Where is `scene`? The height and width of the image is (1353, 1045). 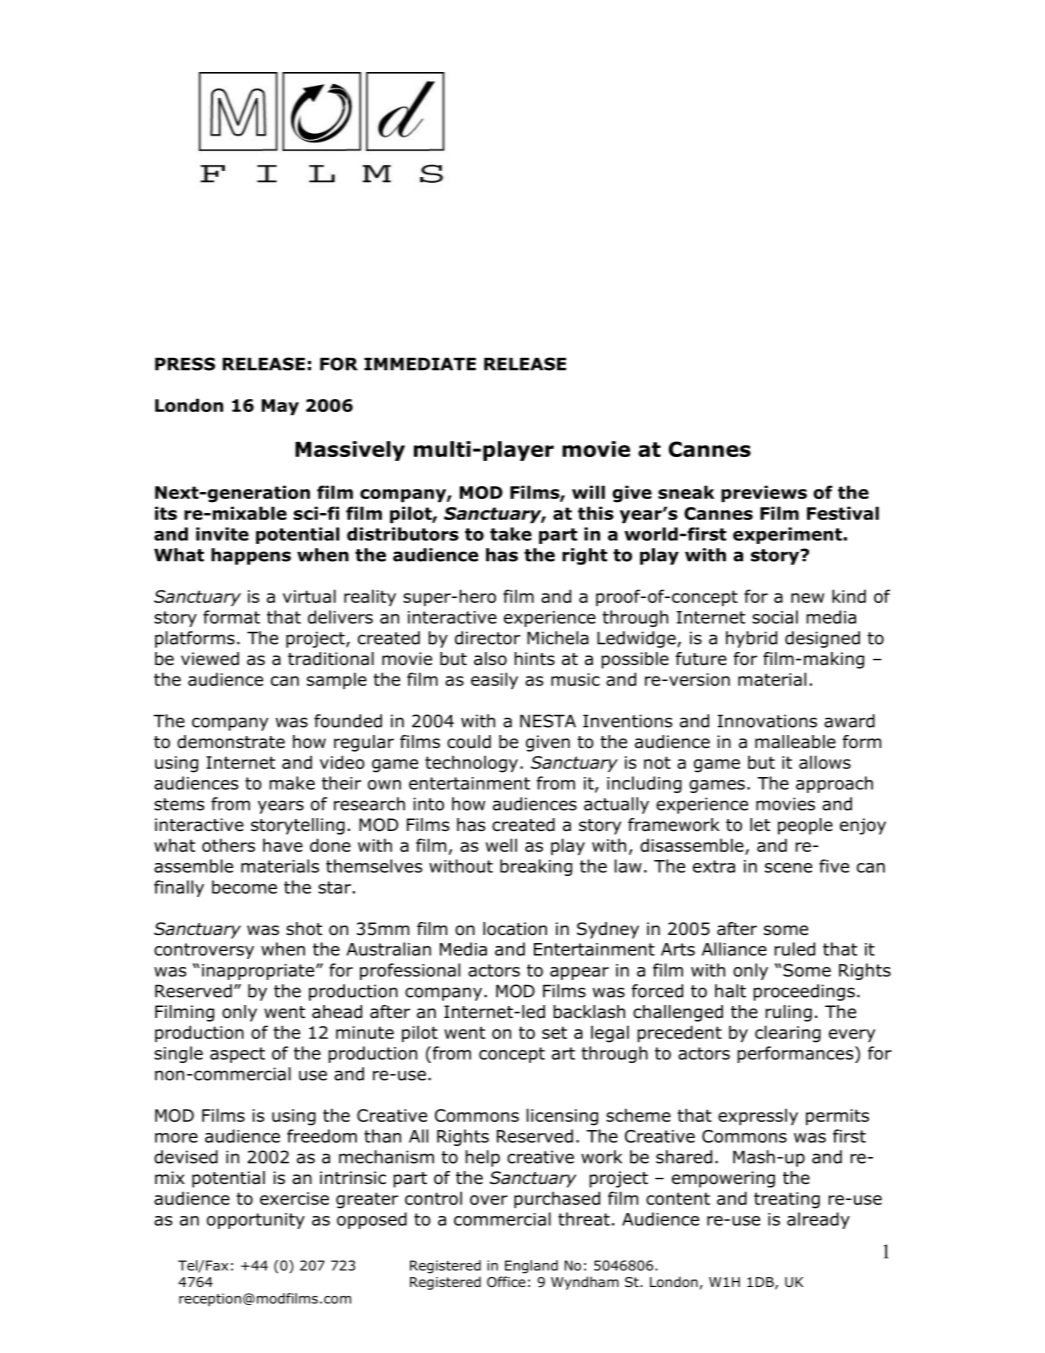
scene is located at coordinates (788, 868).
